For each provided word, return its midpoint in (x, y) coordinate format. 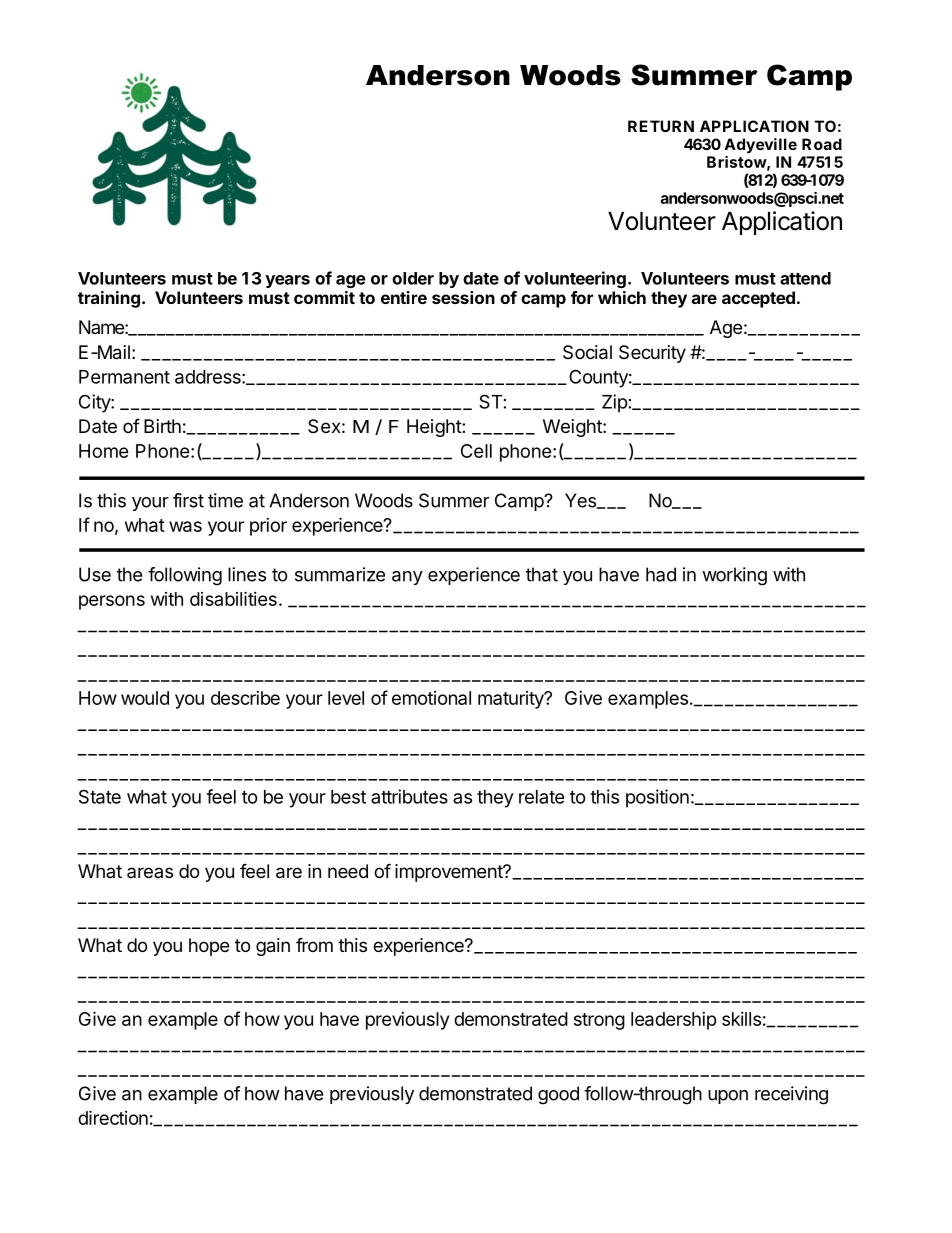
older (413, 278)
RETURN (661, 126)
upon (728, 1097)
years (287, 281)
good (558, 1095)
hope (209, 947)
